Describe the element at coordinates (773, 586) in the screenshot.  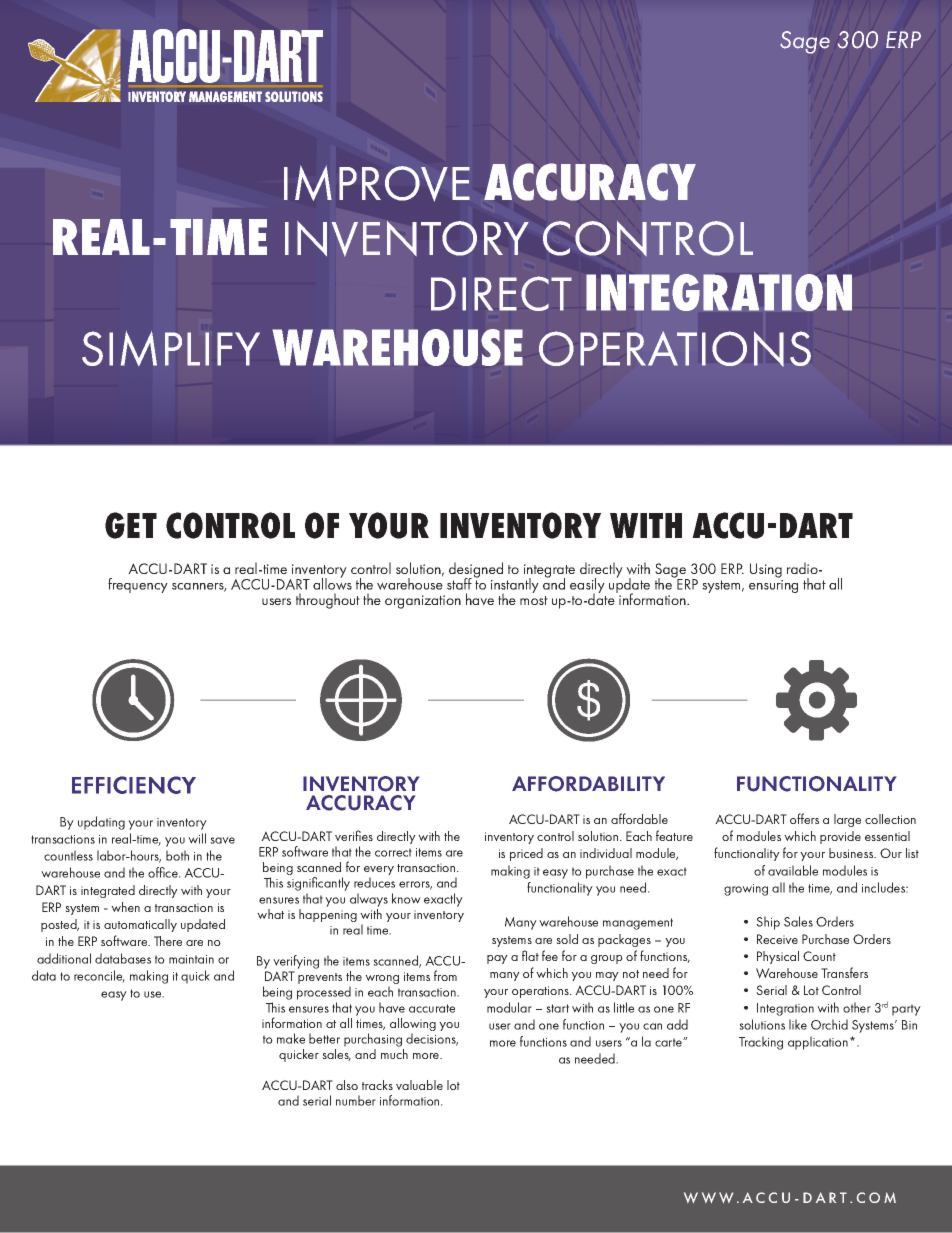
I see `ensuring` at that location.
